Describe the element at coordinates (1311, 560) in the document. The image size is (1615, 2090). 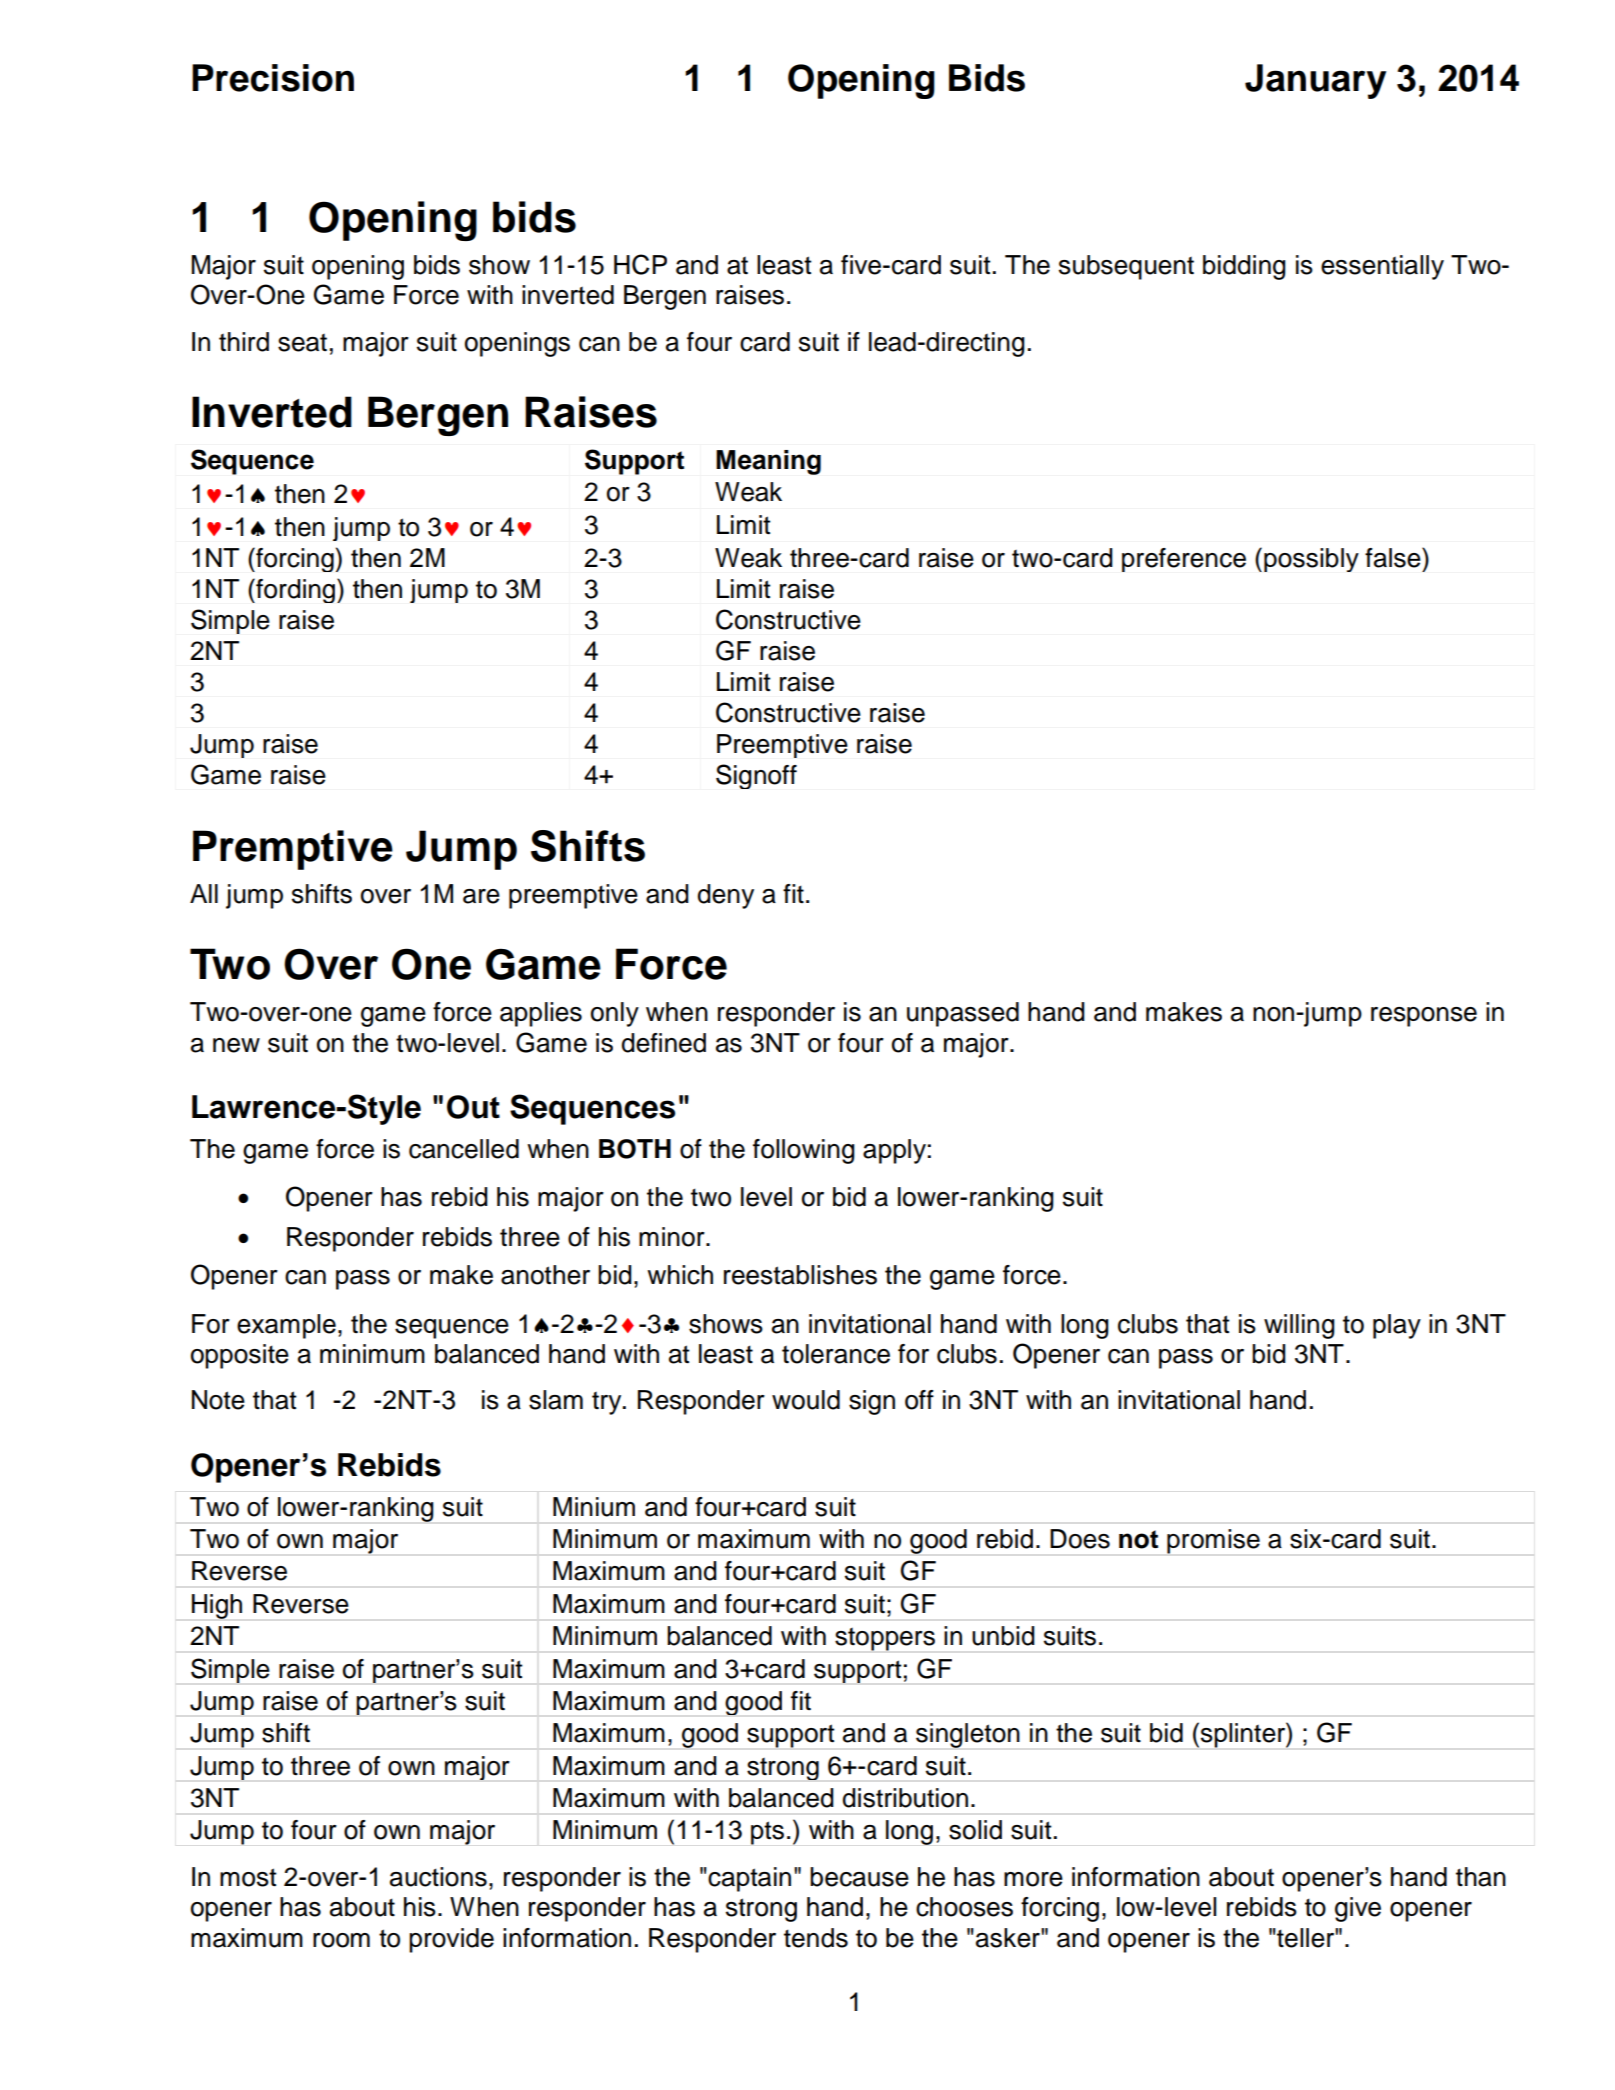
I see `possibly` at that location.
